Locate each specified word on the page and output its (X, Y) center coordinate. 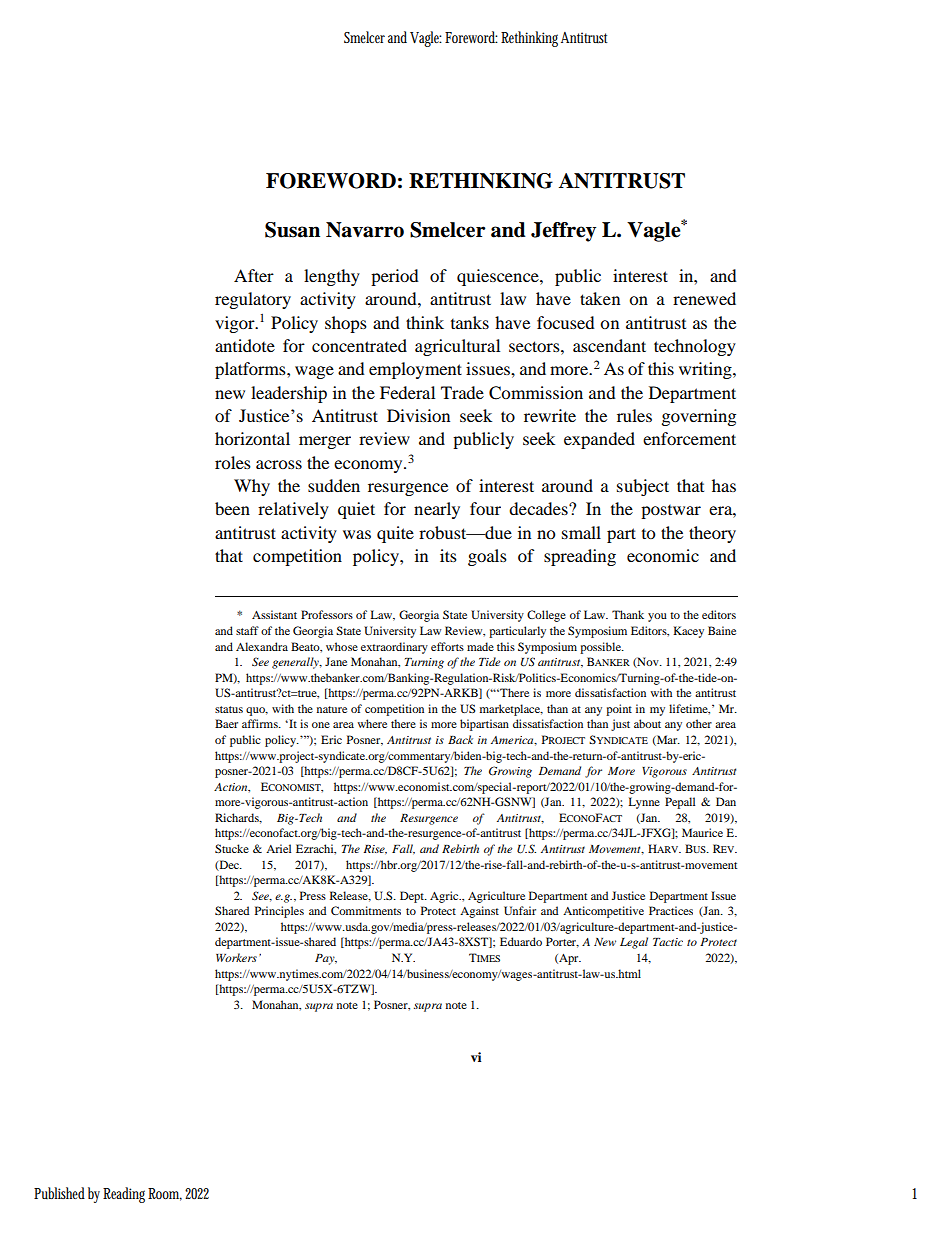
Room (167, 1194)
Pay (326, 959)
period (395, 277)
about (647, 723)
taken (600, 298)
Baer (226, 723)
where (372, 723)
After (254, 275)
